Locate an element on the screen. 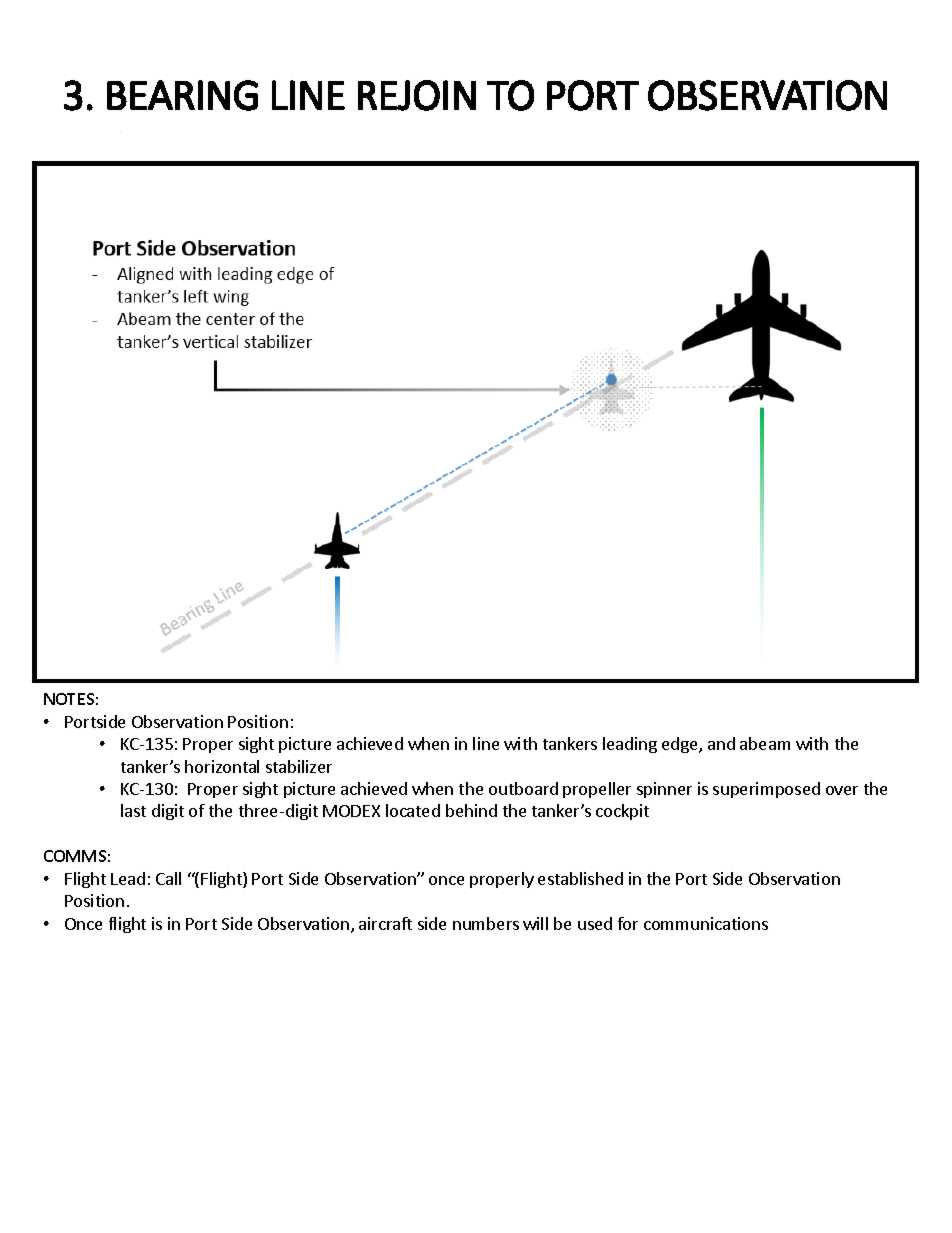 This screenshot has width=952, height=1233. and is located at coordinates (721, 743).
